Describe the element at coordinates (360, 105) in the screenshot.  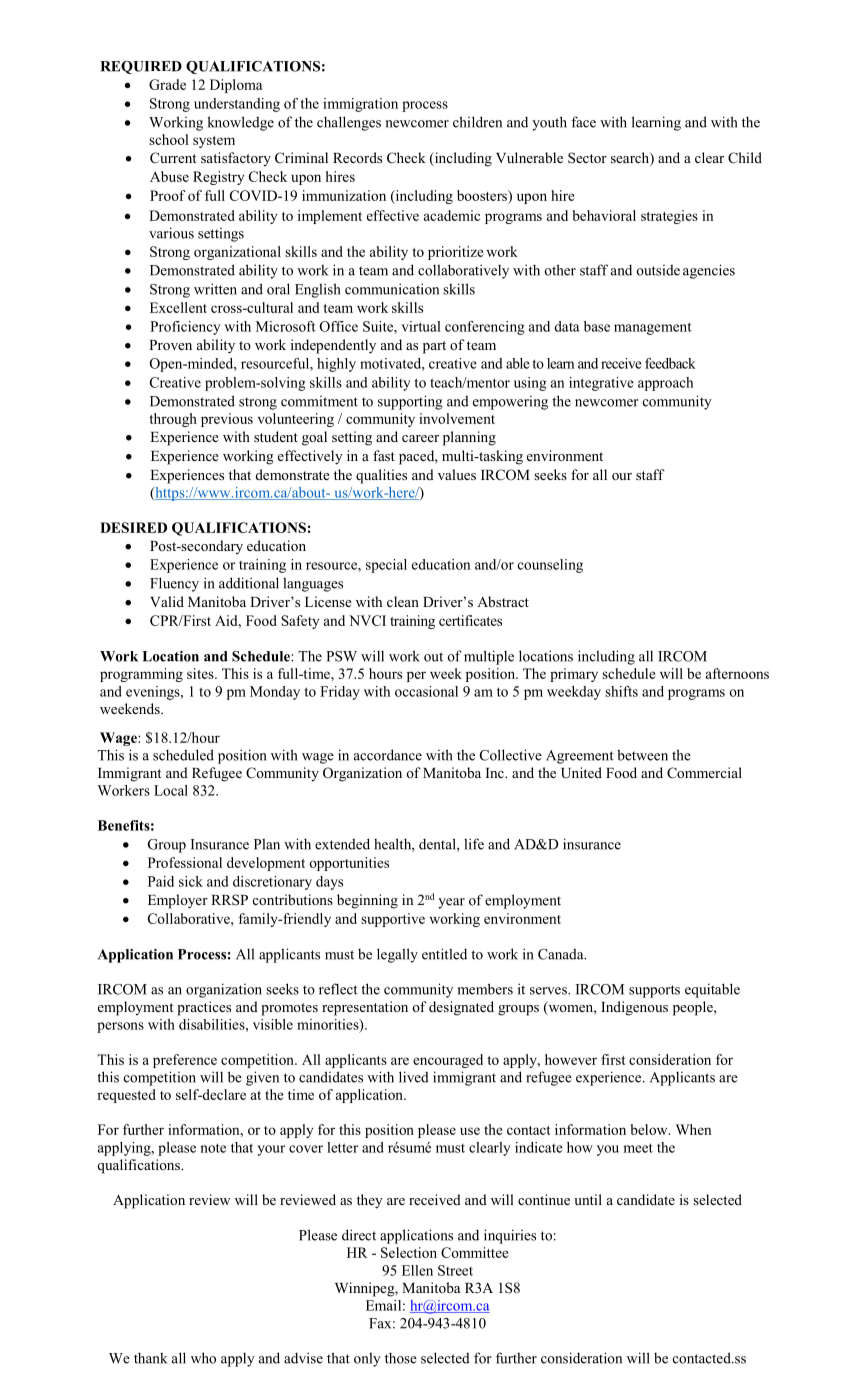
I see `immigration` at that location.
